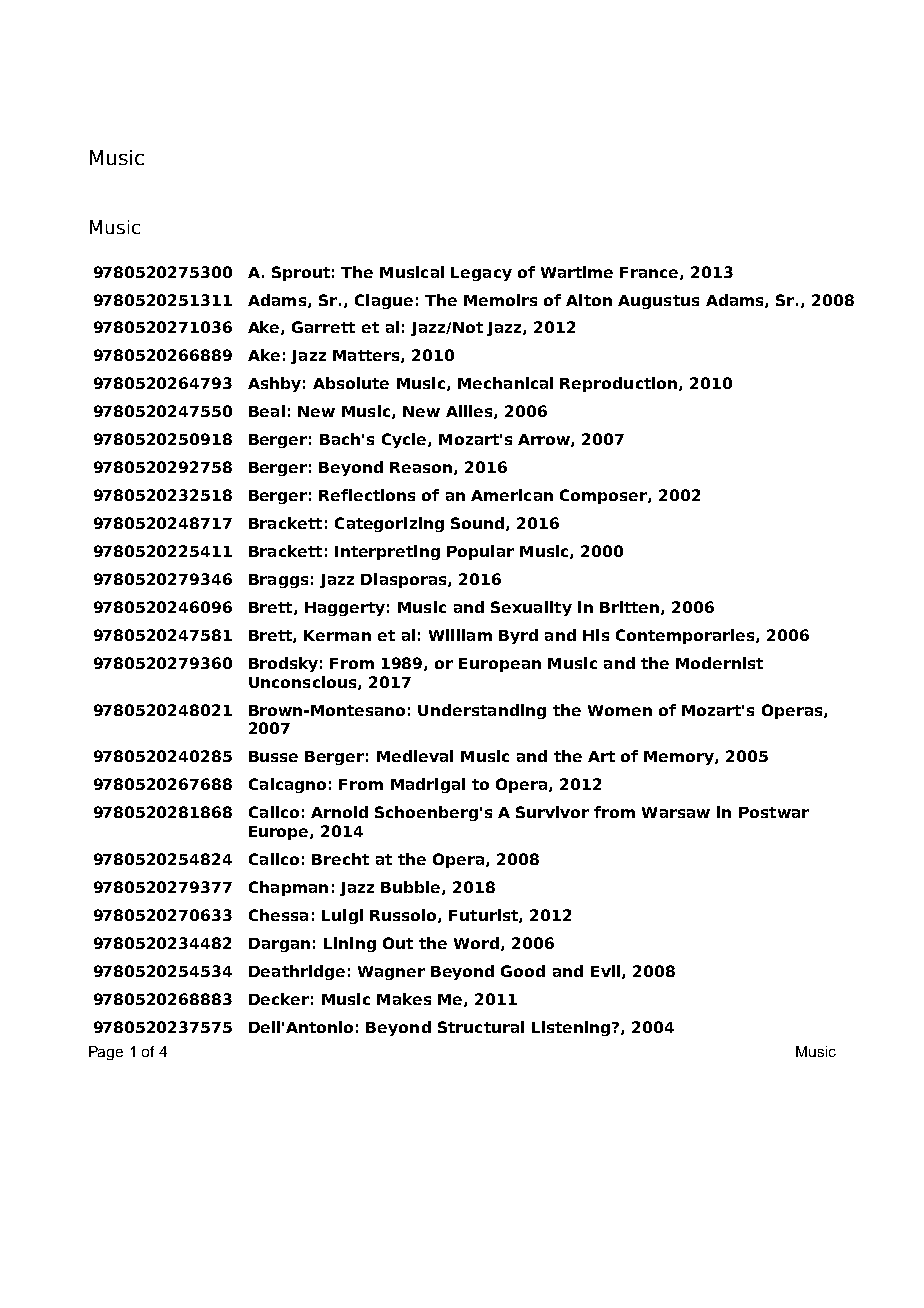 Image resolution: width=924 pixels, height=1308 pixels. Describe the element at coordinates (278, 581) in the screenshot. I see `Braggs` at that location.
